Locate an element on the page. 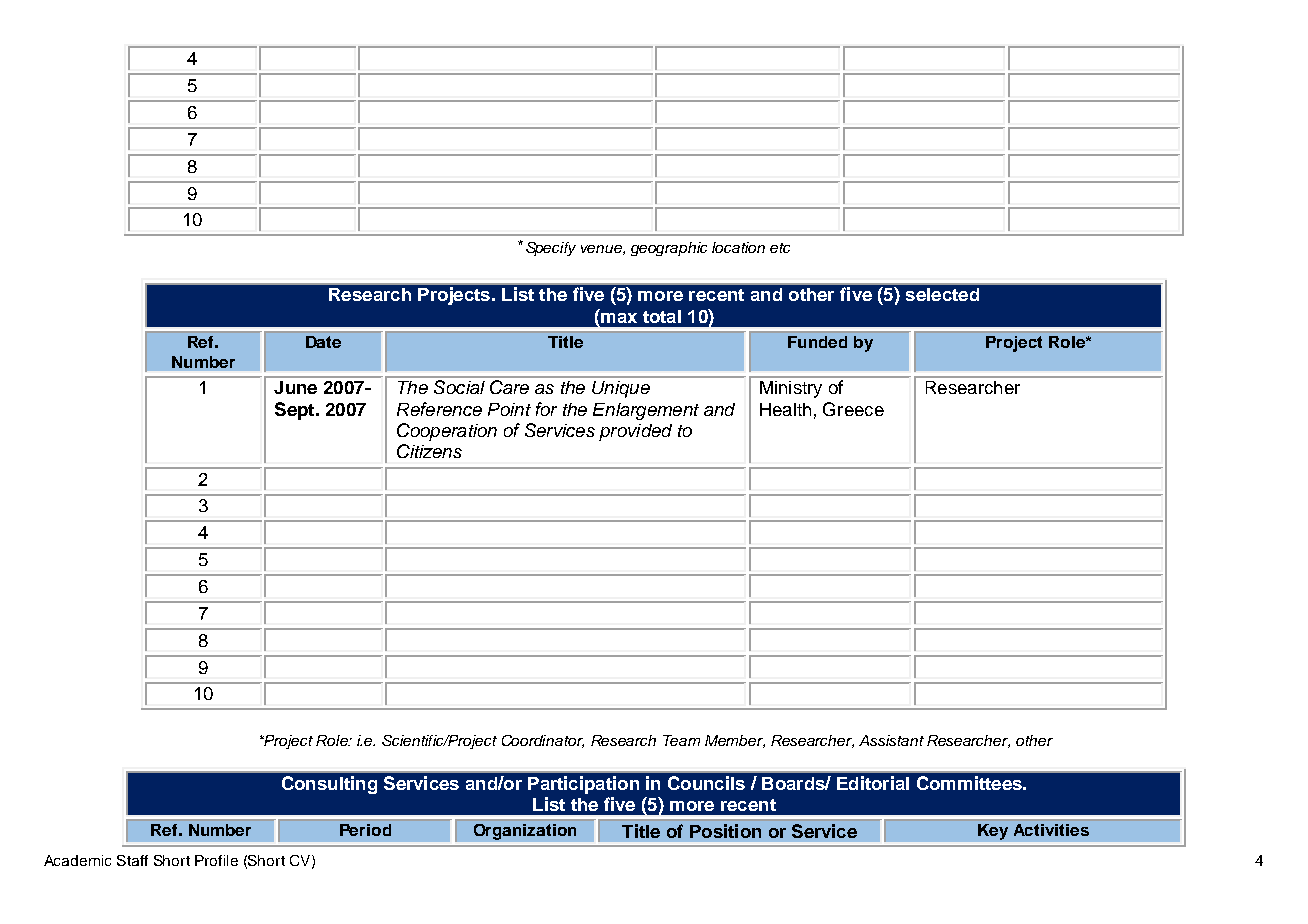  Greece is located at coordinates (853, 409).
